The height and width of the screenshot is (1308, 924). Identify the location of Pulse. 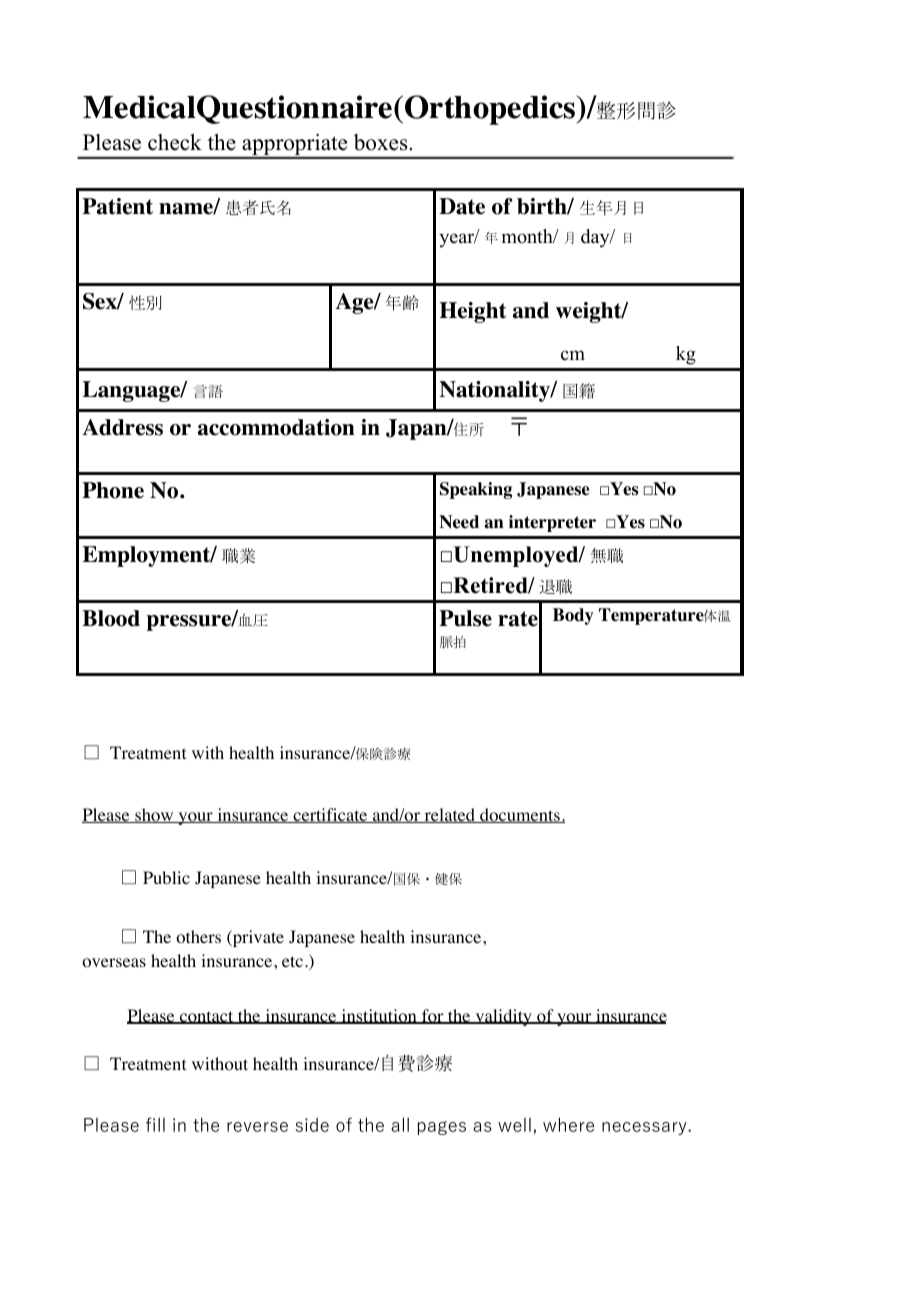
(465, 618).
